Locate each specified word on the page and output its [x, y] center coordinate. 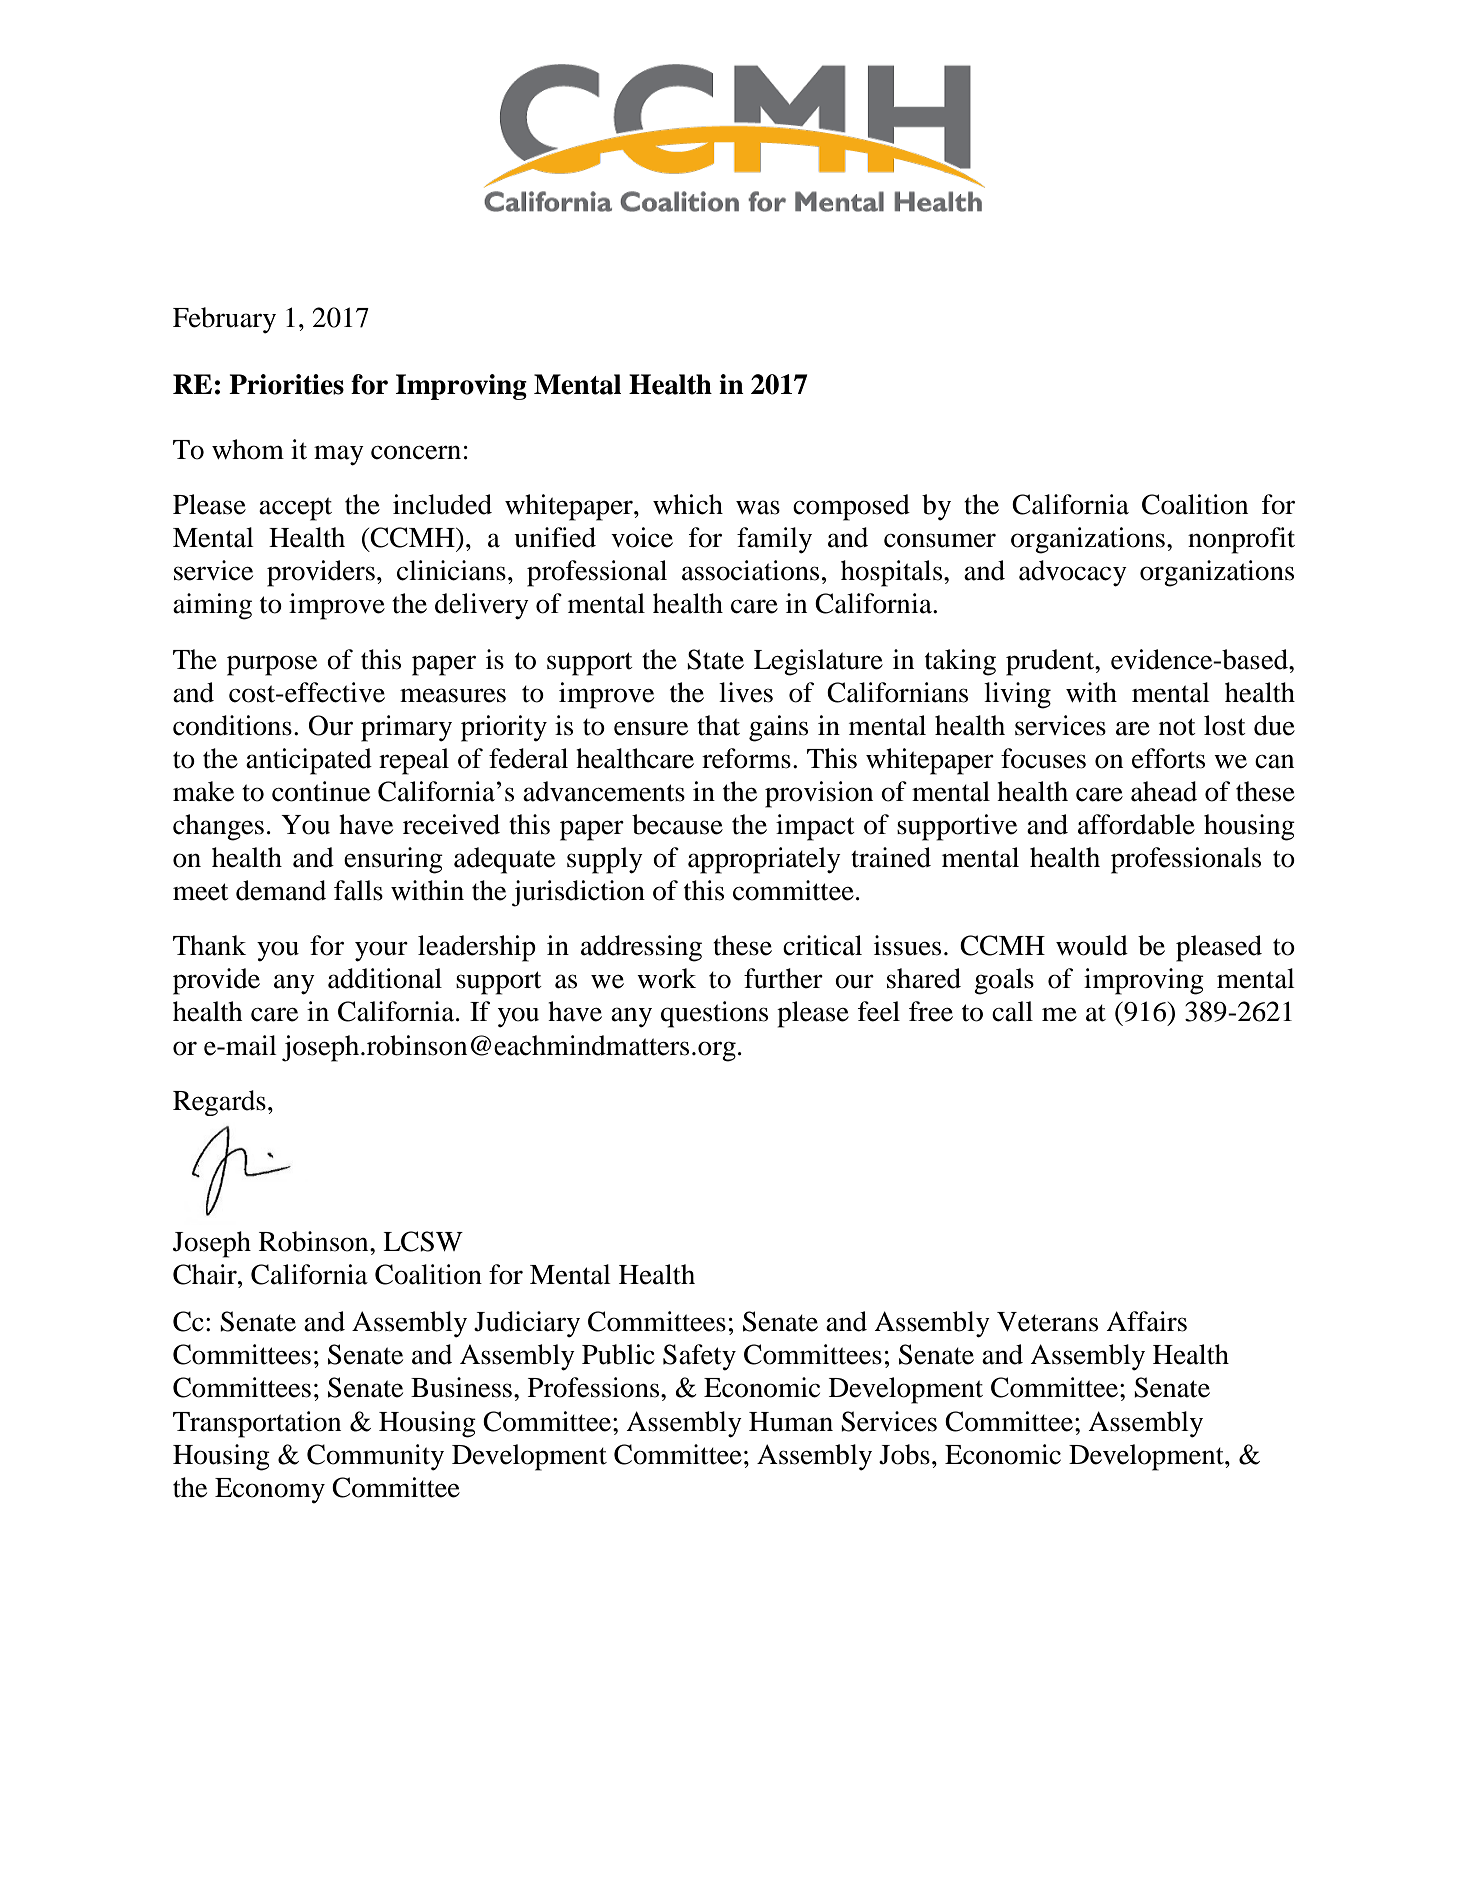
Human [791, 1422]
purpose [272, 665]
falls [358, 890]
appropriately [764, 860]
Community [375, 1457]
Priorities [286, 384]
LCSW [423, 1241]
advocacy [1073, 573]
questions [714, 1014]
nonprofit [1241, 540]
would [1092, 945]
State [715, 659]
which [688, 504]
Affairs [1146, 1321]
